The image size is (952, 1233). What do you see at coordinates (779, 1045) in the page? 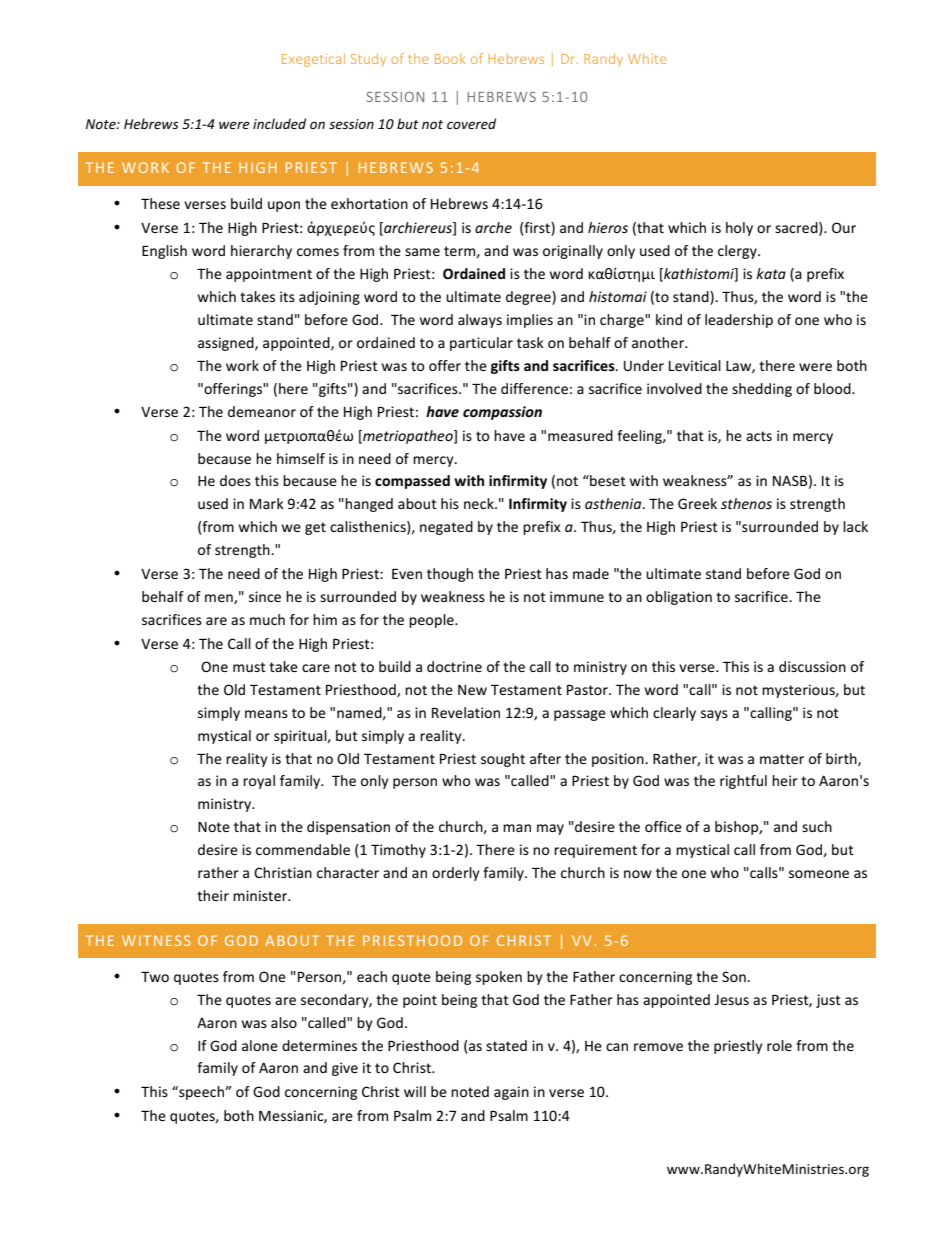
I see `role` at bounding box center [779, 1045].
